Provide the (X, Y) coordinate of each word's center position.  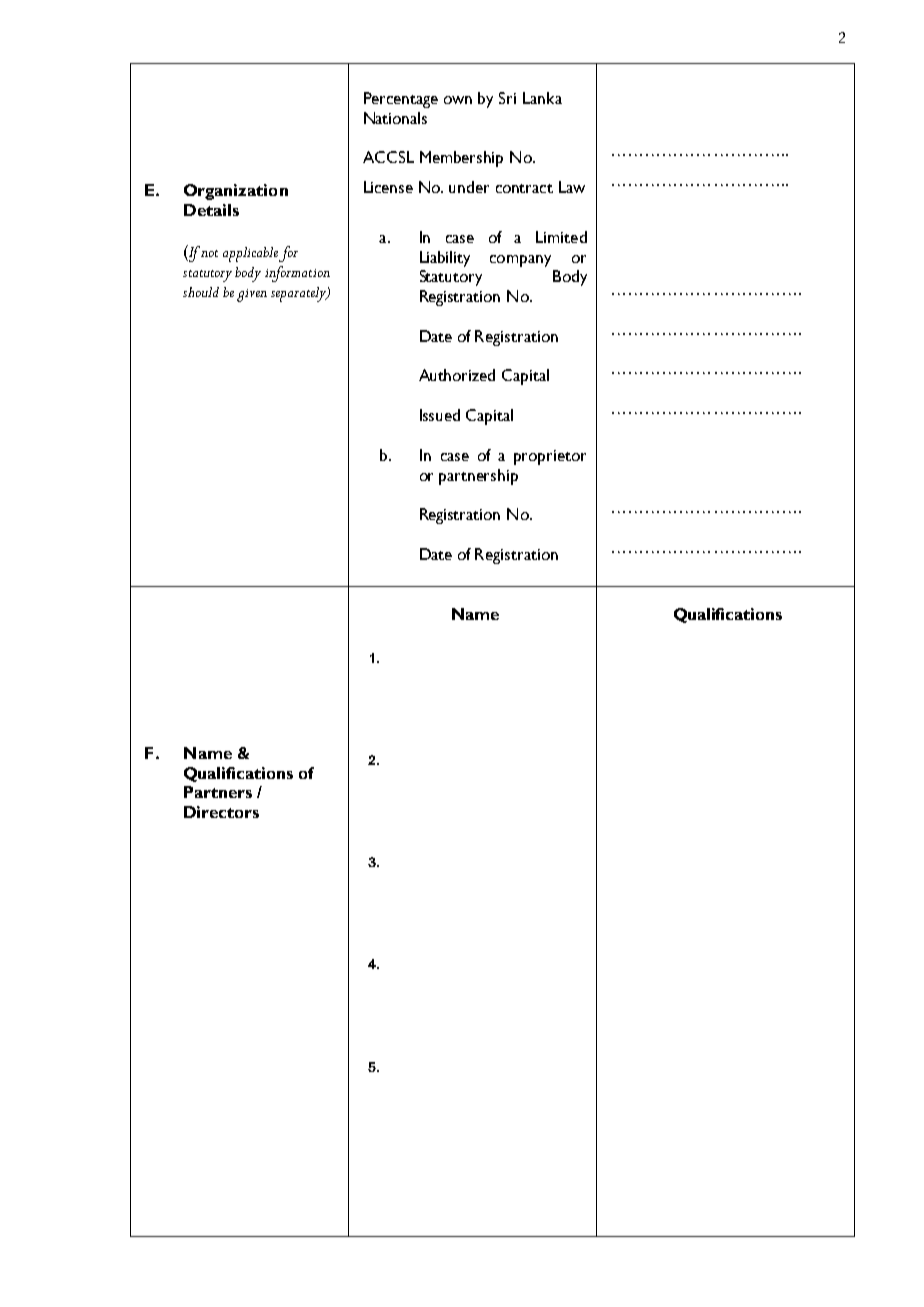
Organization (236, 192)
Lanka (542, 98)
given (252, 295)
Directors (221, 812)
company (520, 261)
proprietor (550, 457)
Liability (445, 259)
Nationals (395, 118)
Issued (440, 415)
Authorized (457, 375)
